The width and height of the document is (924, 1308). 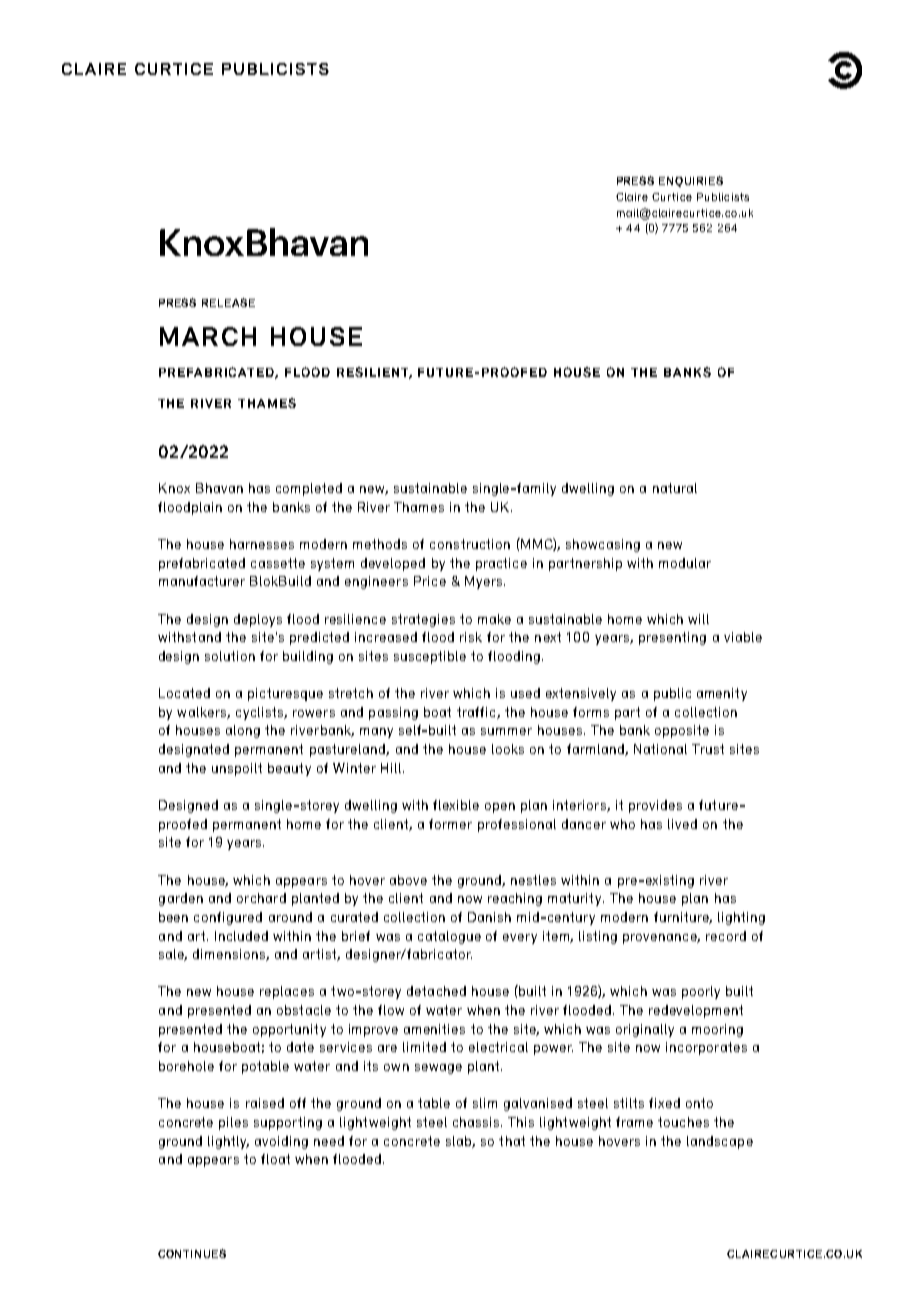 What do you see at coordinates (660, 749) in the document?
I see `National` at bounding box center [660, 749].
